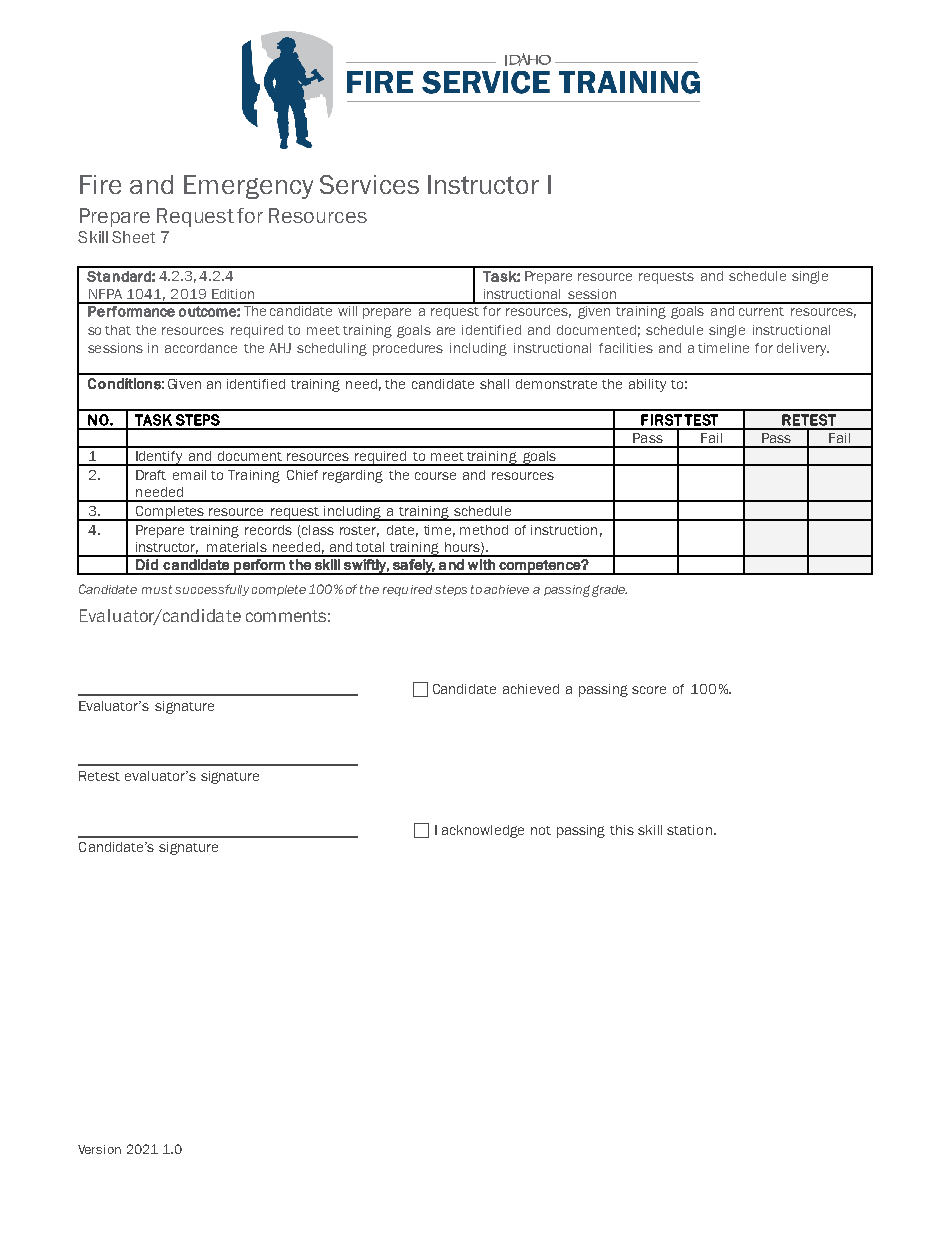  Describe the element at coordinates (369, 184) in the screenshot. I see `Services` at that location.
